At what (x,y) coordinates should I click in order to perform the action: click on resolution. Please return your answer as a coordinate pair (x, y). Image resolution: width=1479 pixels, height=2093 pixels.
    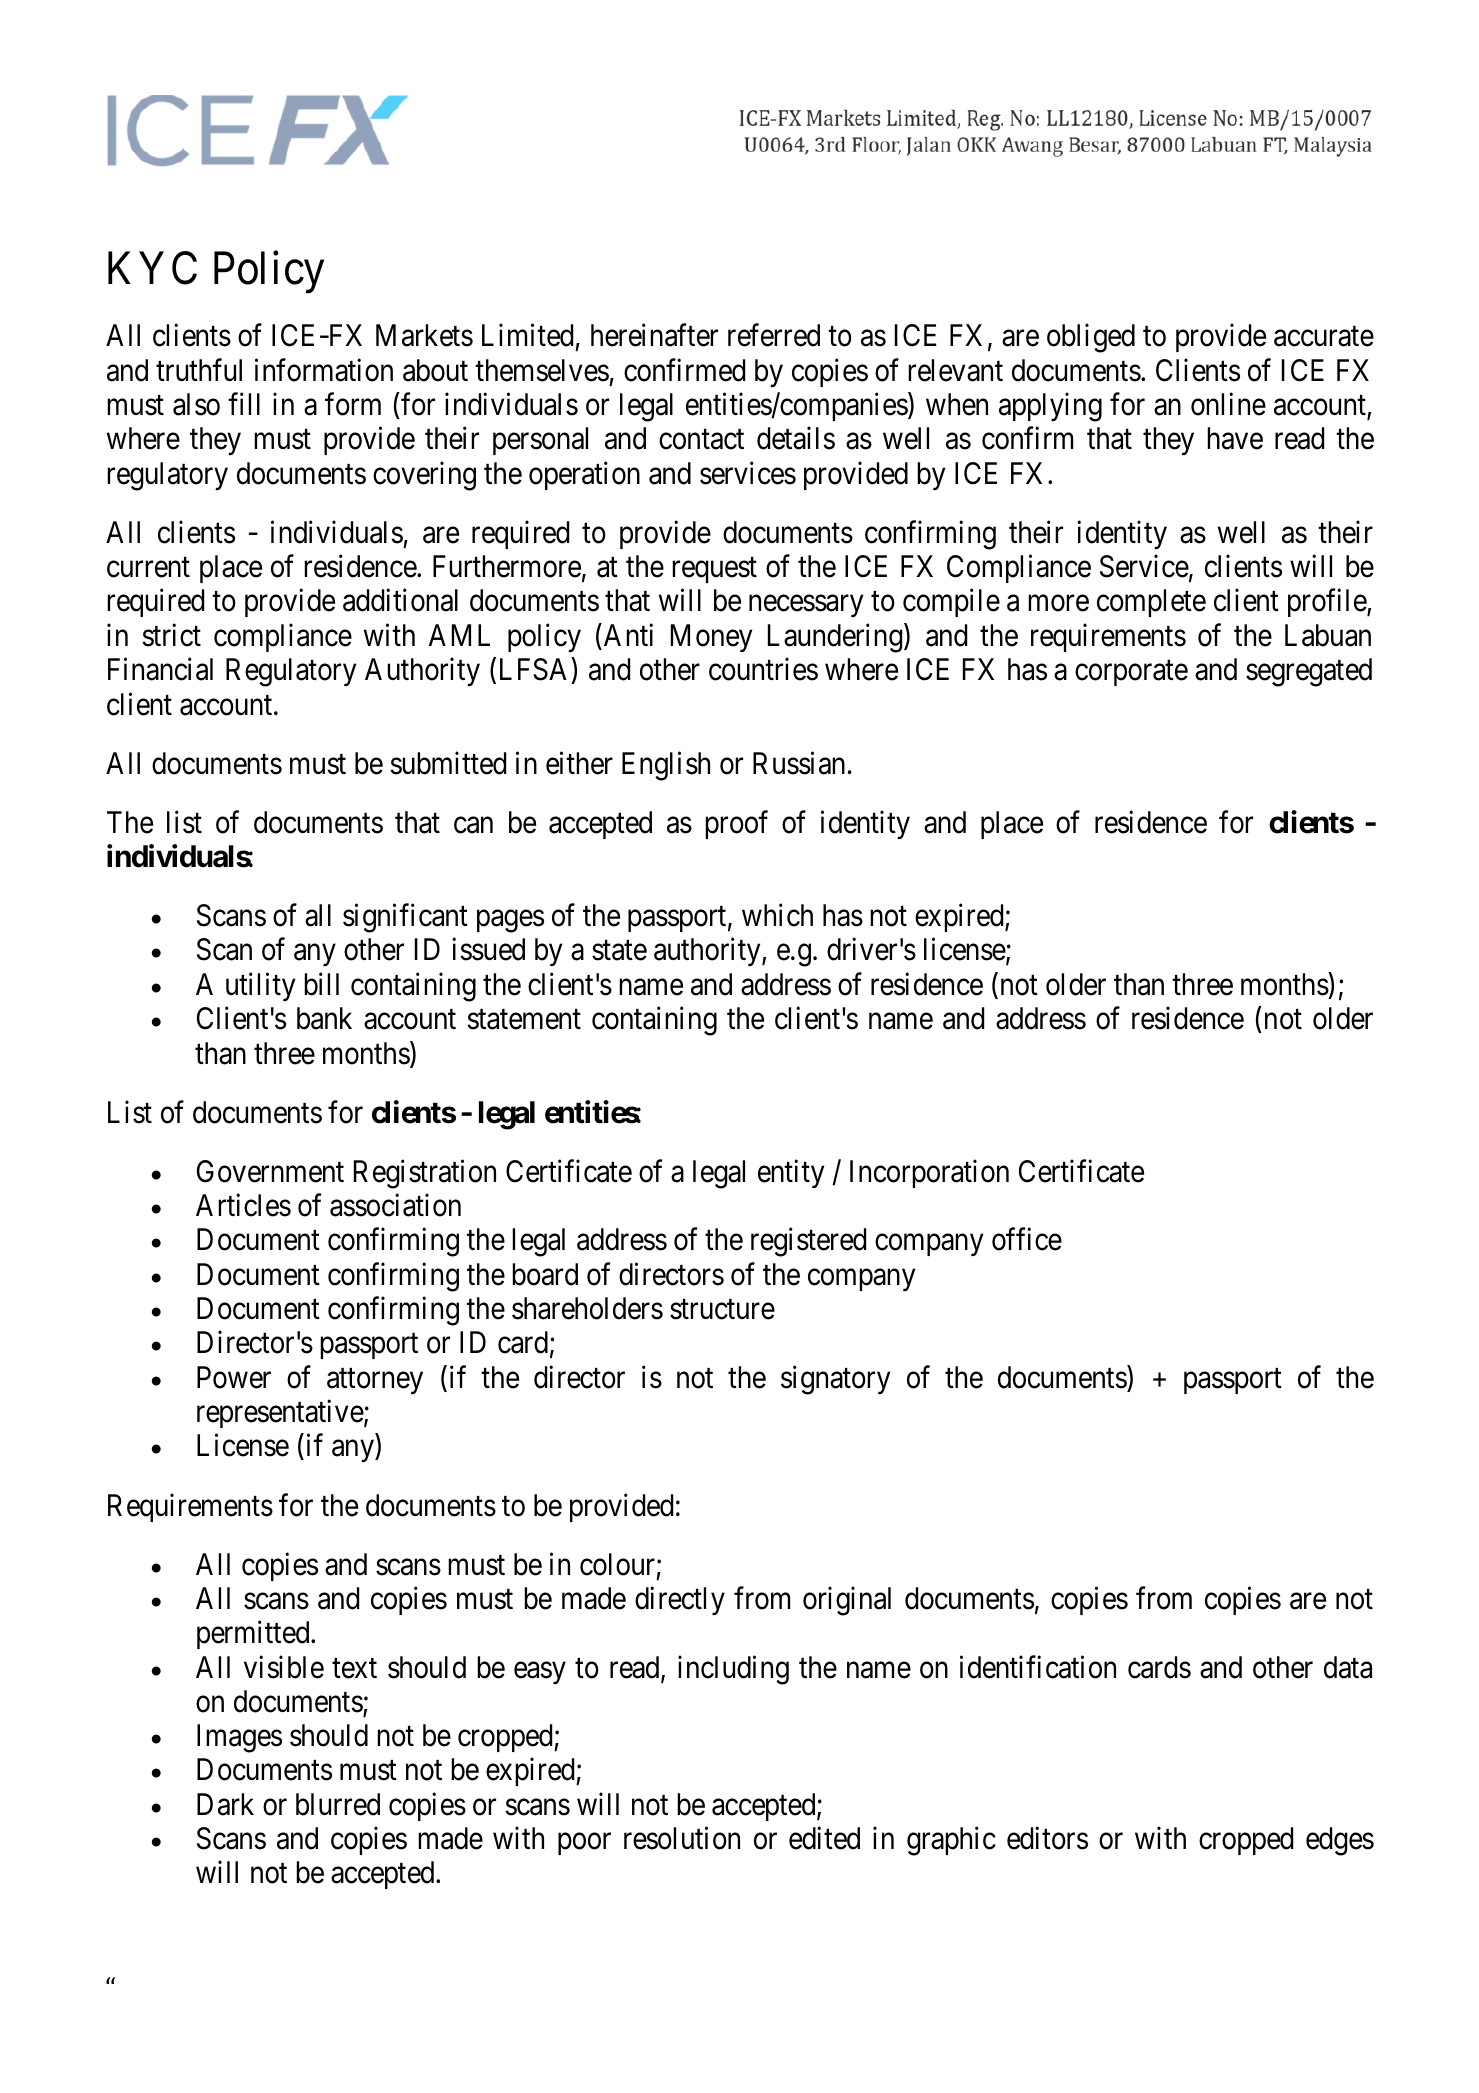
    Looking at the image, I should click on (682, 1838).
